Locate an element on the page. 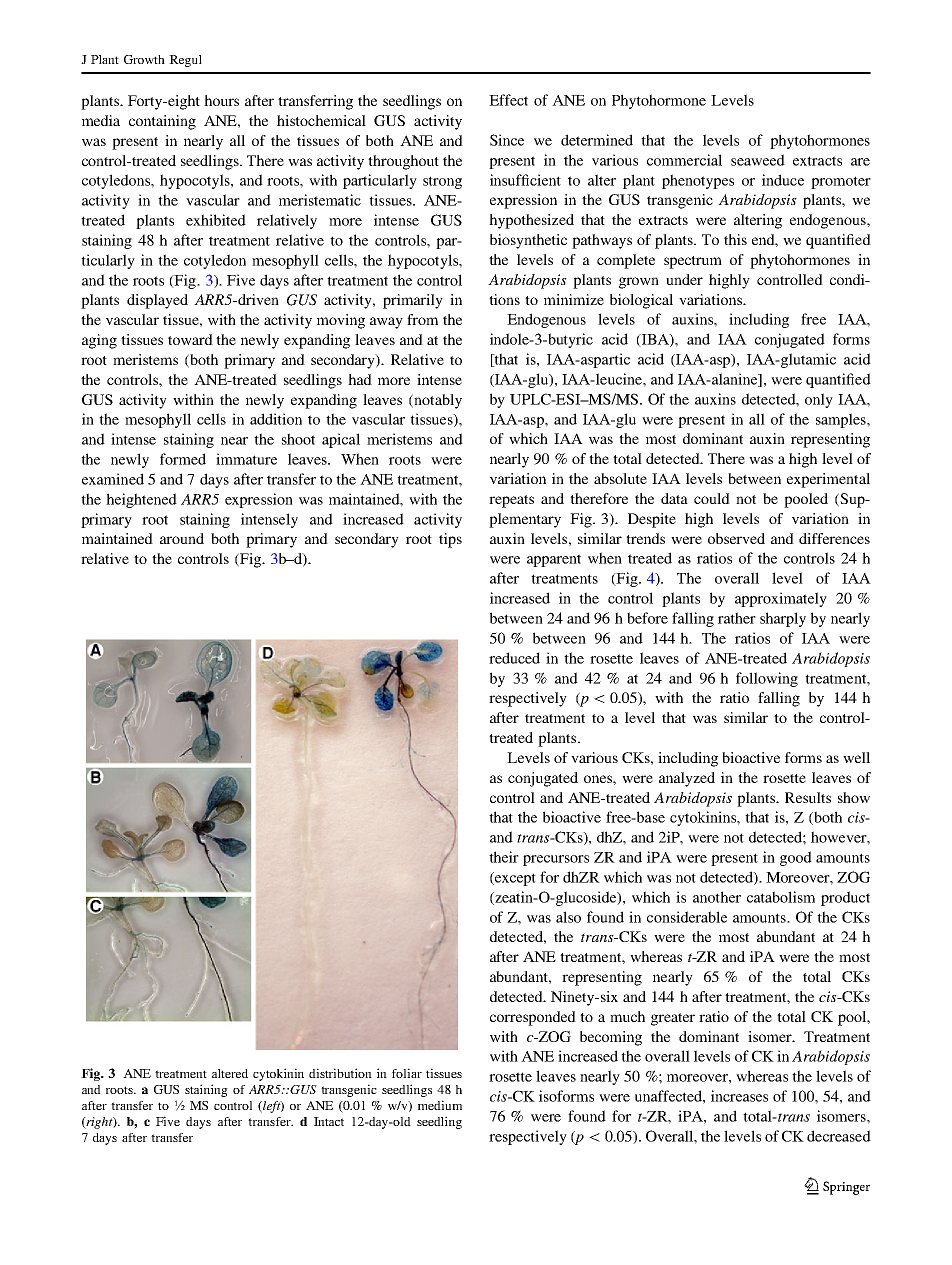 The height and width of the image is (1265, 952). seaweed is located at coordinates (758, 160).
